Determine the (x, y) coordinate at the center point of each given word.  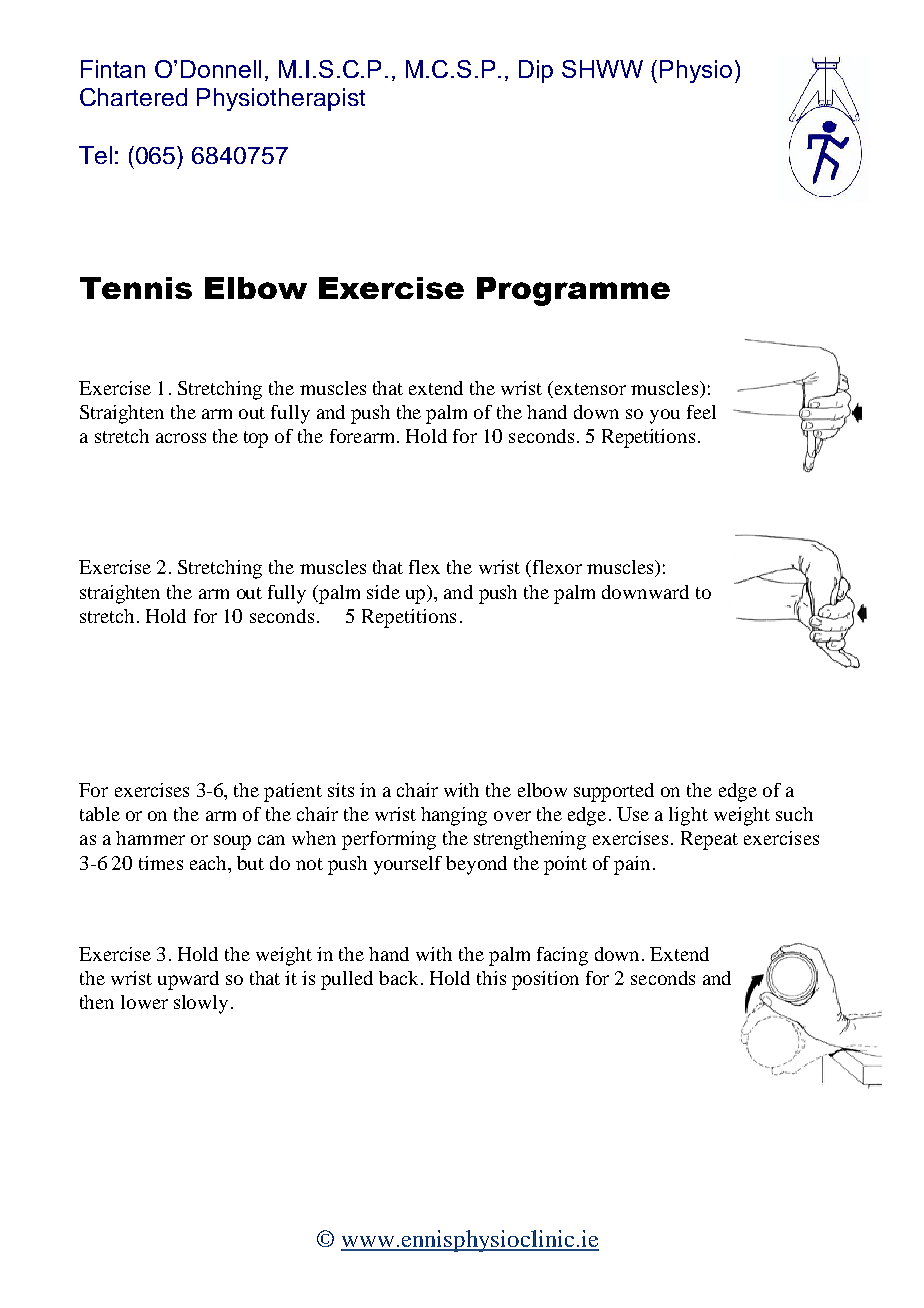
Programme (573, 291)
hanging (454, 816)
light (688, 816)
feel (701, 412)
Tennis (136, 288)
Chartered (133, 97)
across (181, 438)
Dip (536, 71)
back (400, 978)
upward (188, 980)
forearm (364, 436)
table (100, 814)
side (383, 592)
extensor (590, 389)
